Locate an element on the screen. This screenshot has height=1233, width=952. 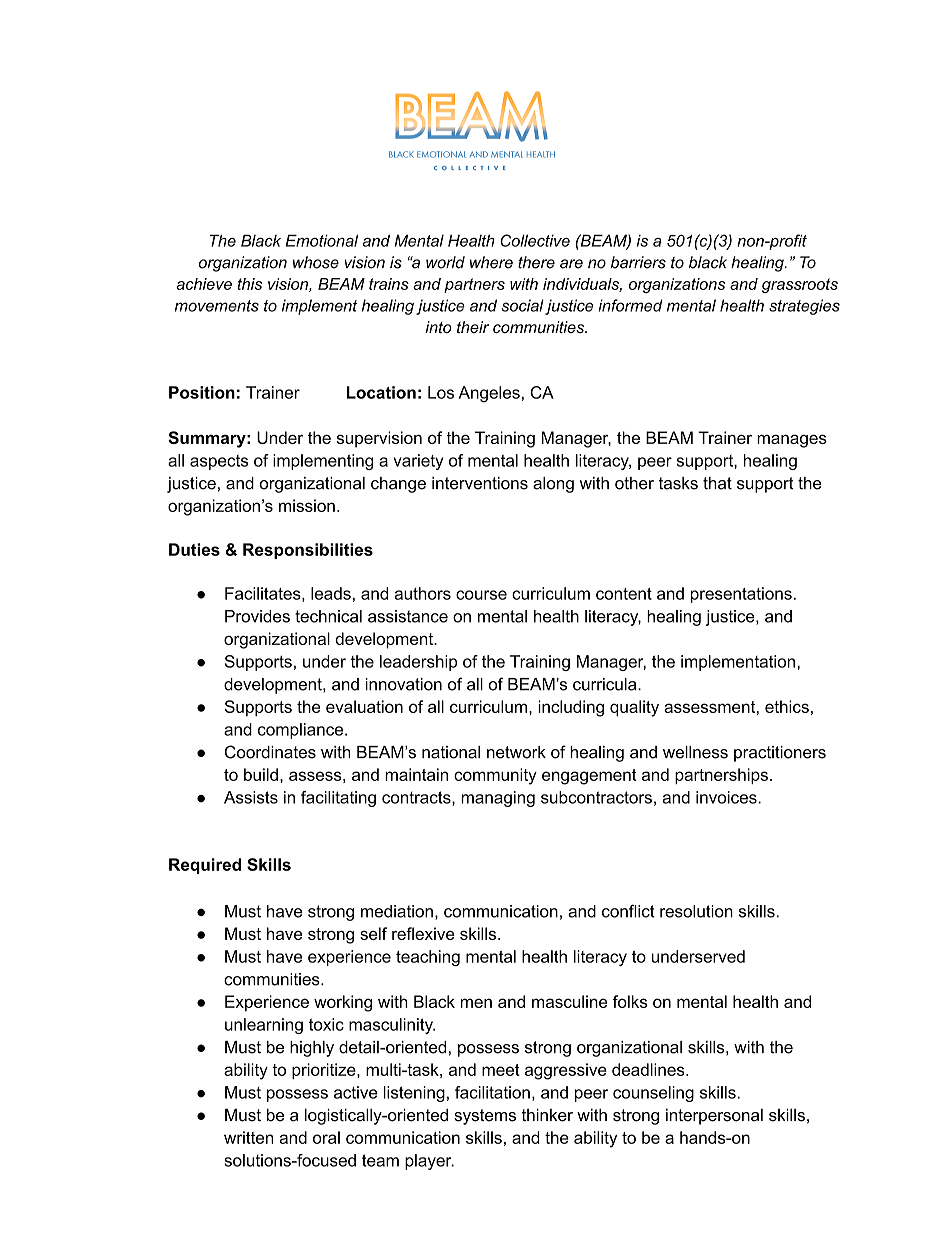
network is located at coordinates (516, 752).
